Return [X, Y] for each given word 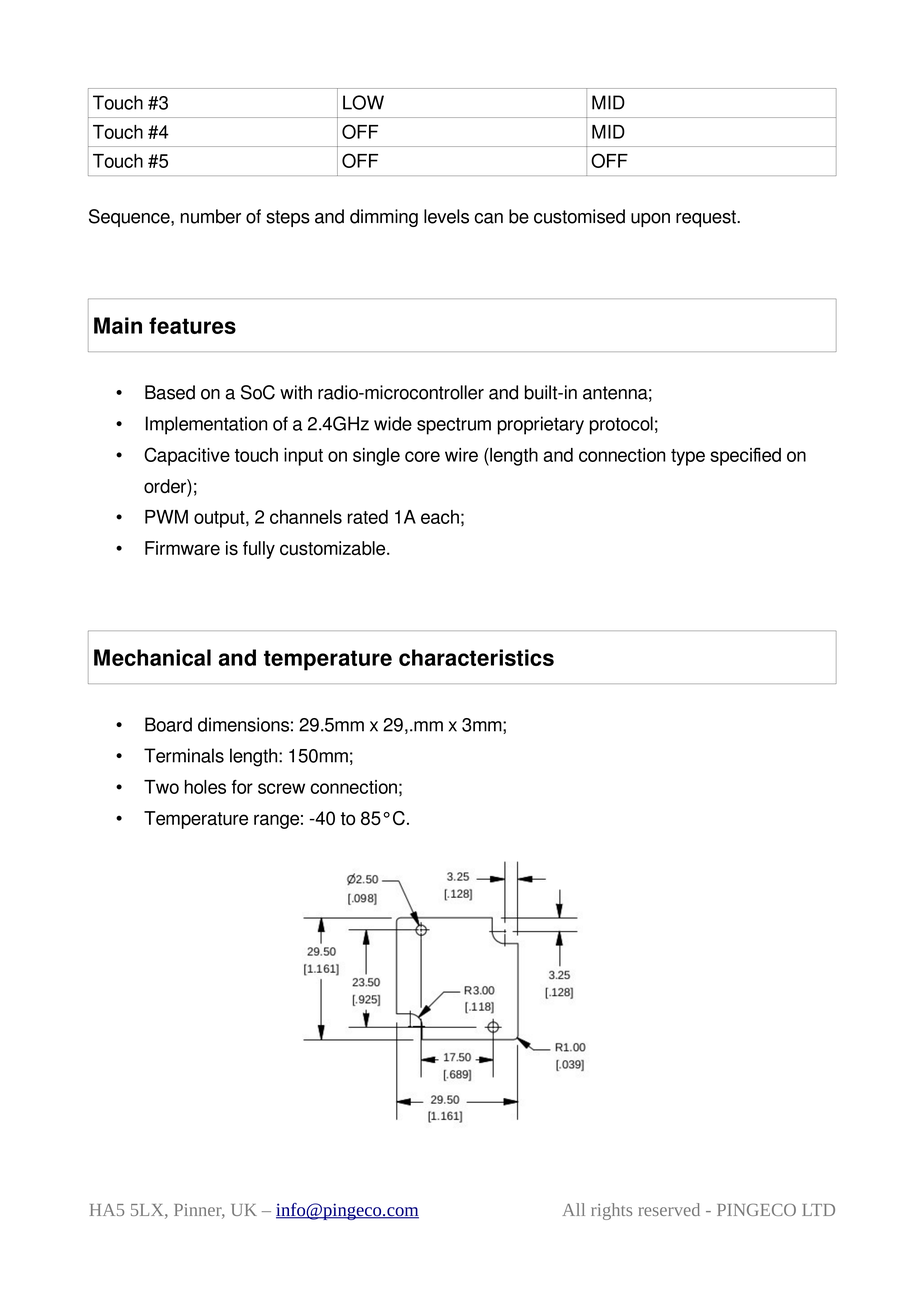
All [573, 1209]
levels [446, 216]
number [211, 216]
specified [745, 457]
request [707, 218]
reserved [669, 1209]
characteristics [476, 657]
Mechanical [152, 657]
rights [611, 1211]
